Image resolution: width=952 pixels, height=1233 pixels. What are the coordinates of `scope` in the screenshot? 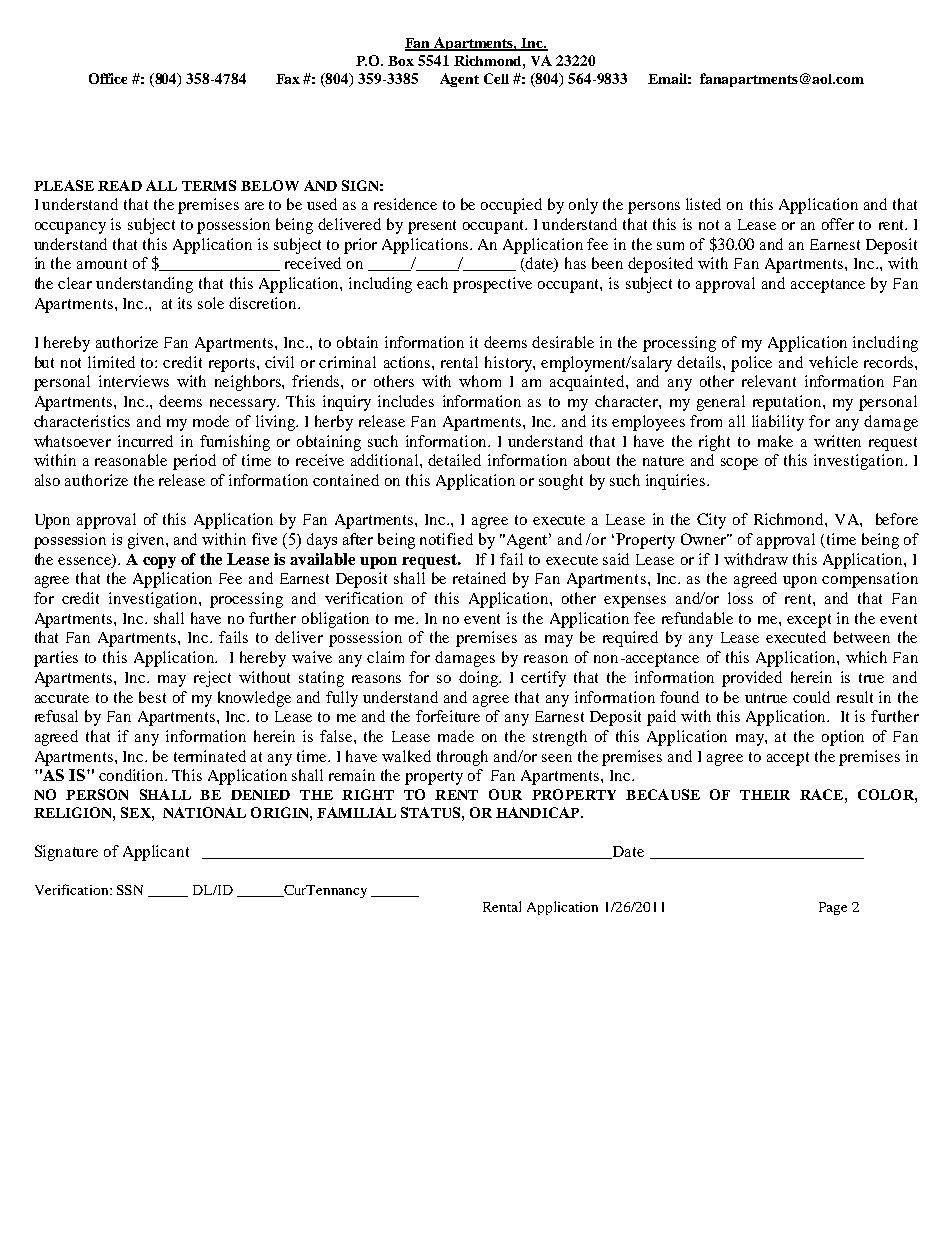 It's located at (739, 464).
